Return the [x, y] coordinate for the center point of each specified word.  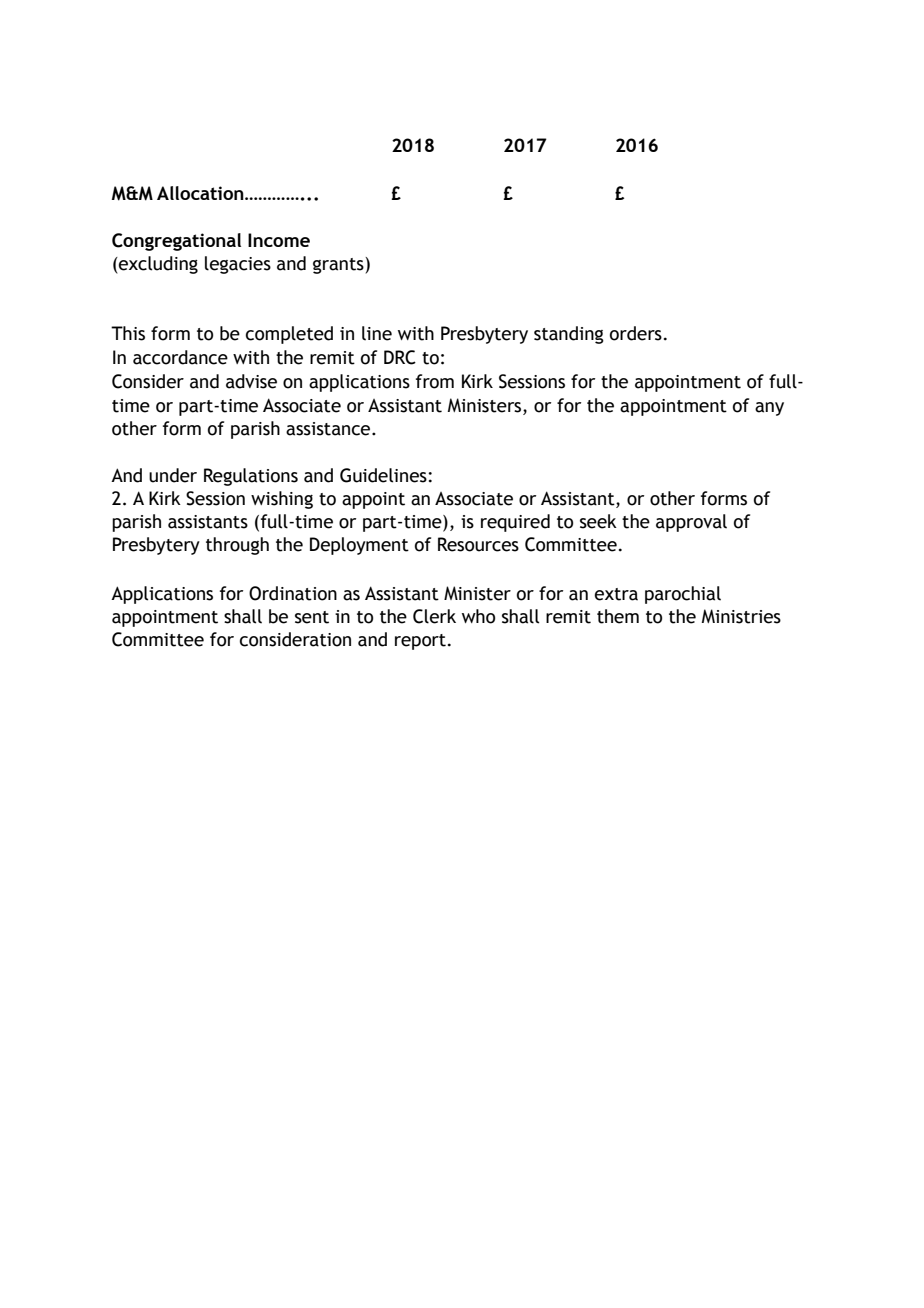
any [769, 409]
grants [339, 265]
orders [636, 333]
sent [312, 617]
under [173, 475]
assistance [329, 429]
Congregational [176, 242]
